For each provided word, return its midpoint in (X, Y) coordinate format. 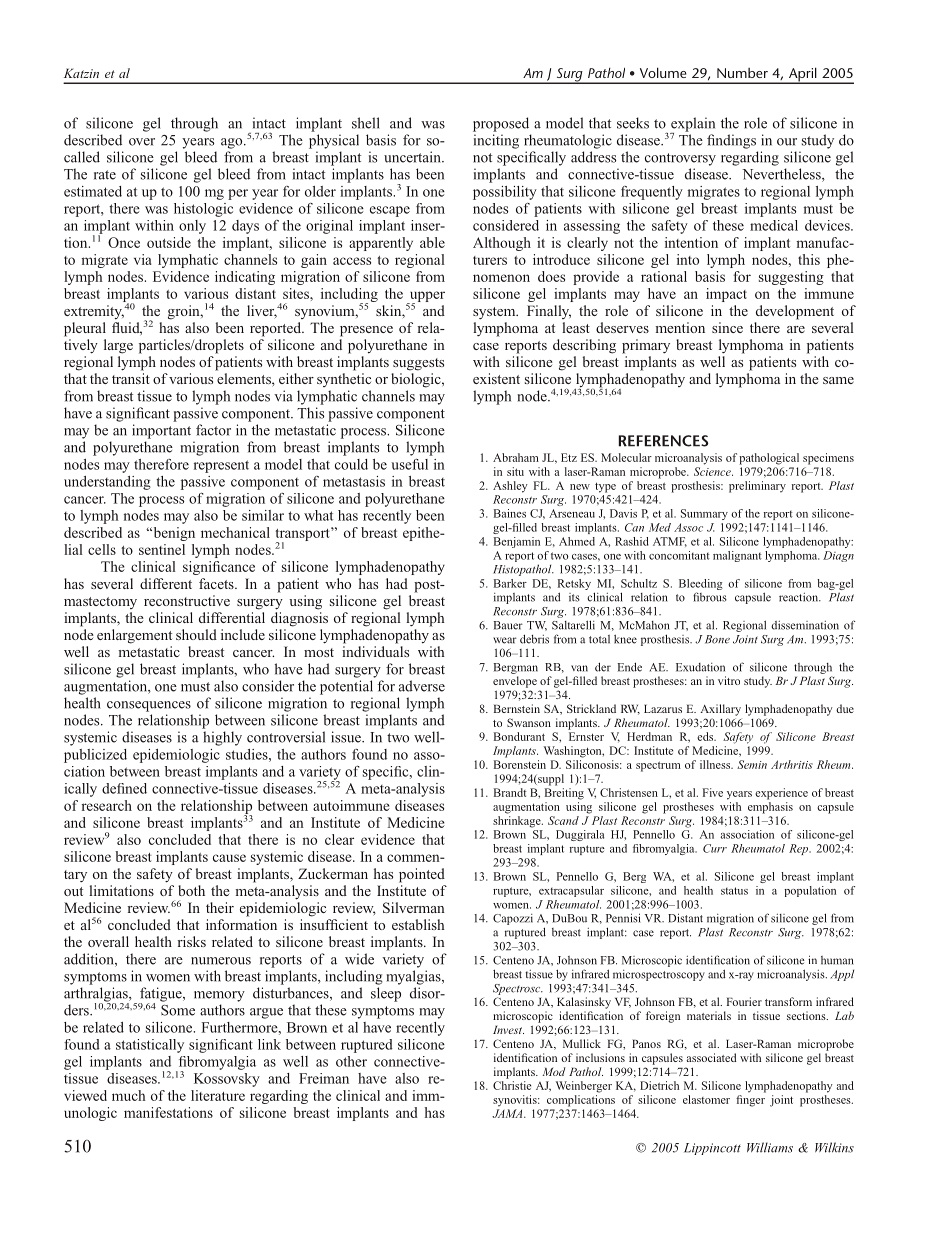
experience (781, 794)
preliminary (757, 487)
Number (742, 73)
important (161, 431)
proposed (501, 124)
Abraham (516, 457)
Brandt (510, 792)
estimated (93, 191)
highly (222, 738)
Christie (512, 1085)
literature (218, 1095)
